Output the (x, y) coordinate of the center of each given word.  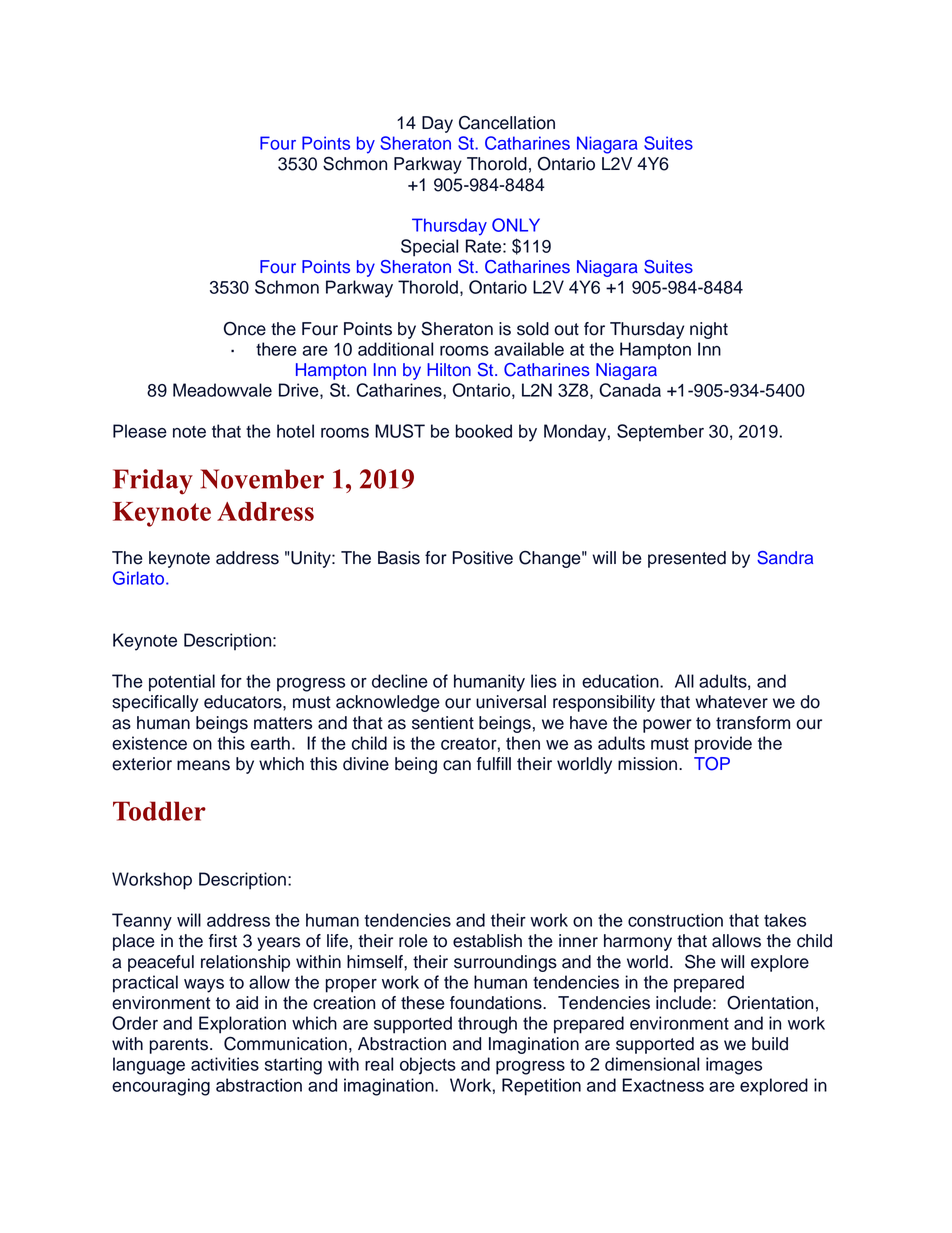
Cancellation (507, 122)
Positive (483, 558)
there (276, 349)
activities (225, 1064)
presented (687, 559)
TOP (712, 764)
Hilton (449, 369)
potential (182, 683)
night (709, 330)
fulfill (494, 764)
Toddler (159, 811)
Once (245, 329)
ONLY (516, 225)
